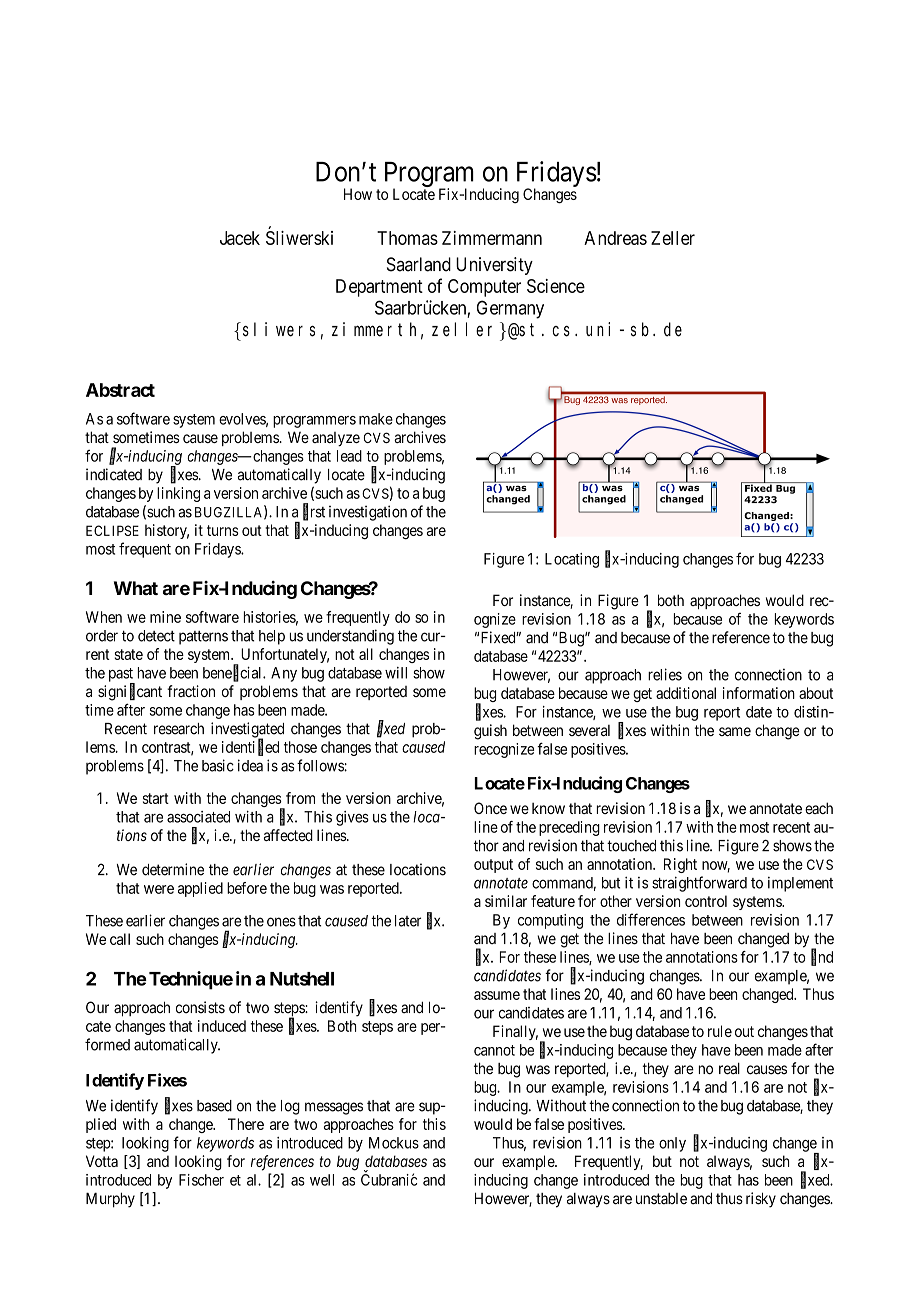  Describe the element at coordinates (240, 238) in the document. I see `Jacek` at that location.
